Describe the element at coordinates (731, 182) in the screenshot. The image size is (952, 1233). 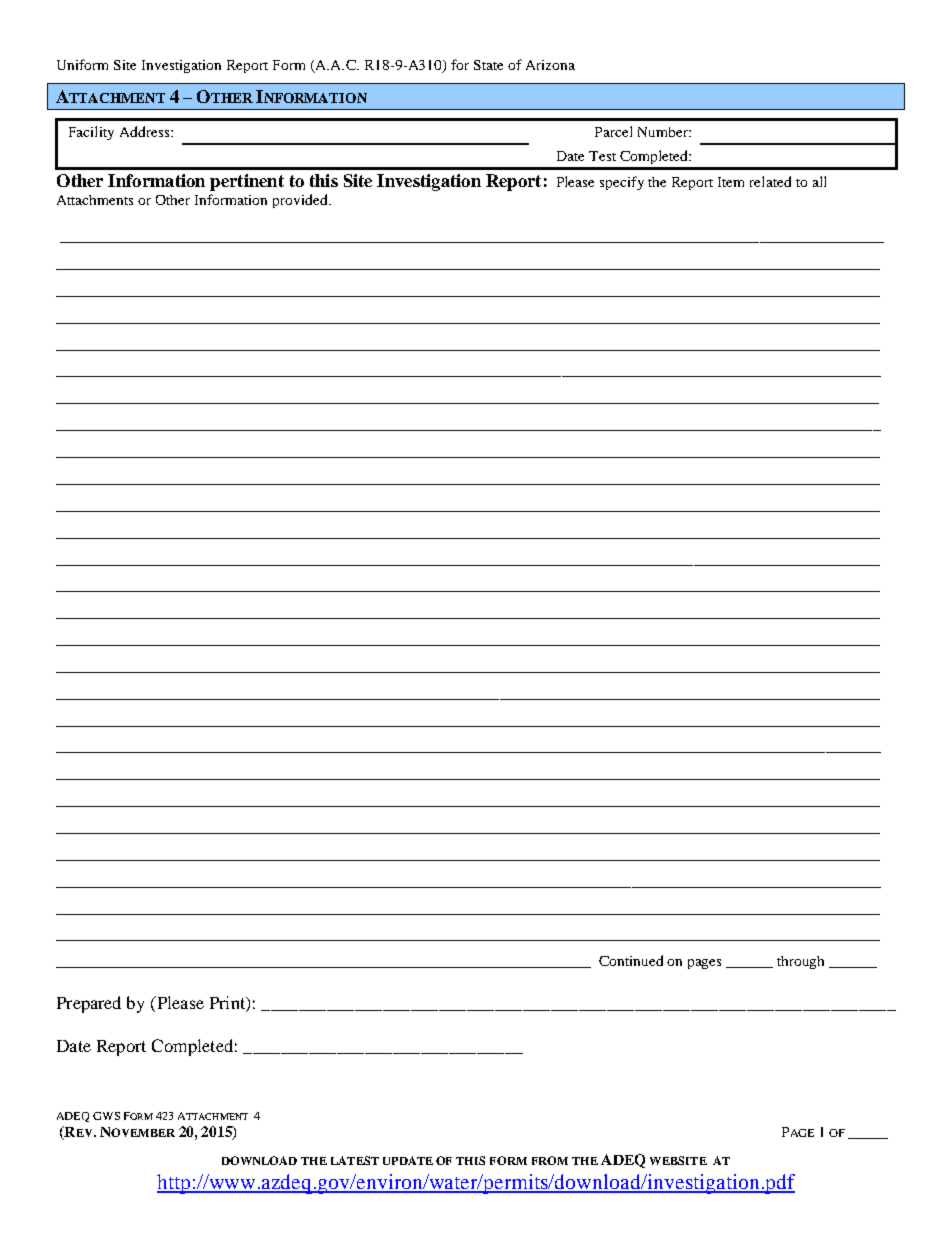
I see `Item` at that location.
